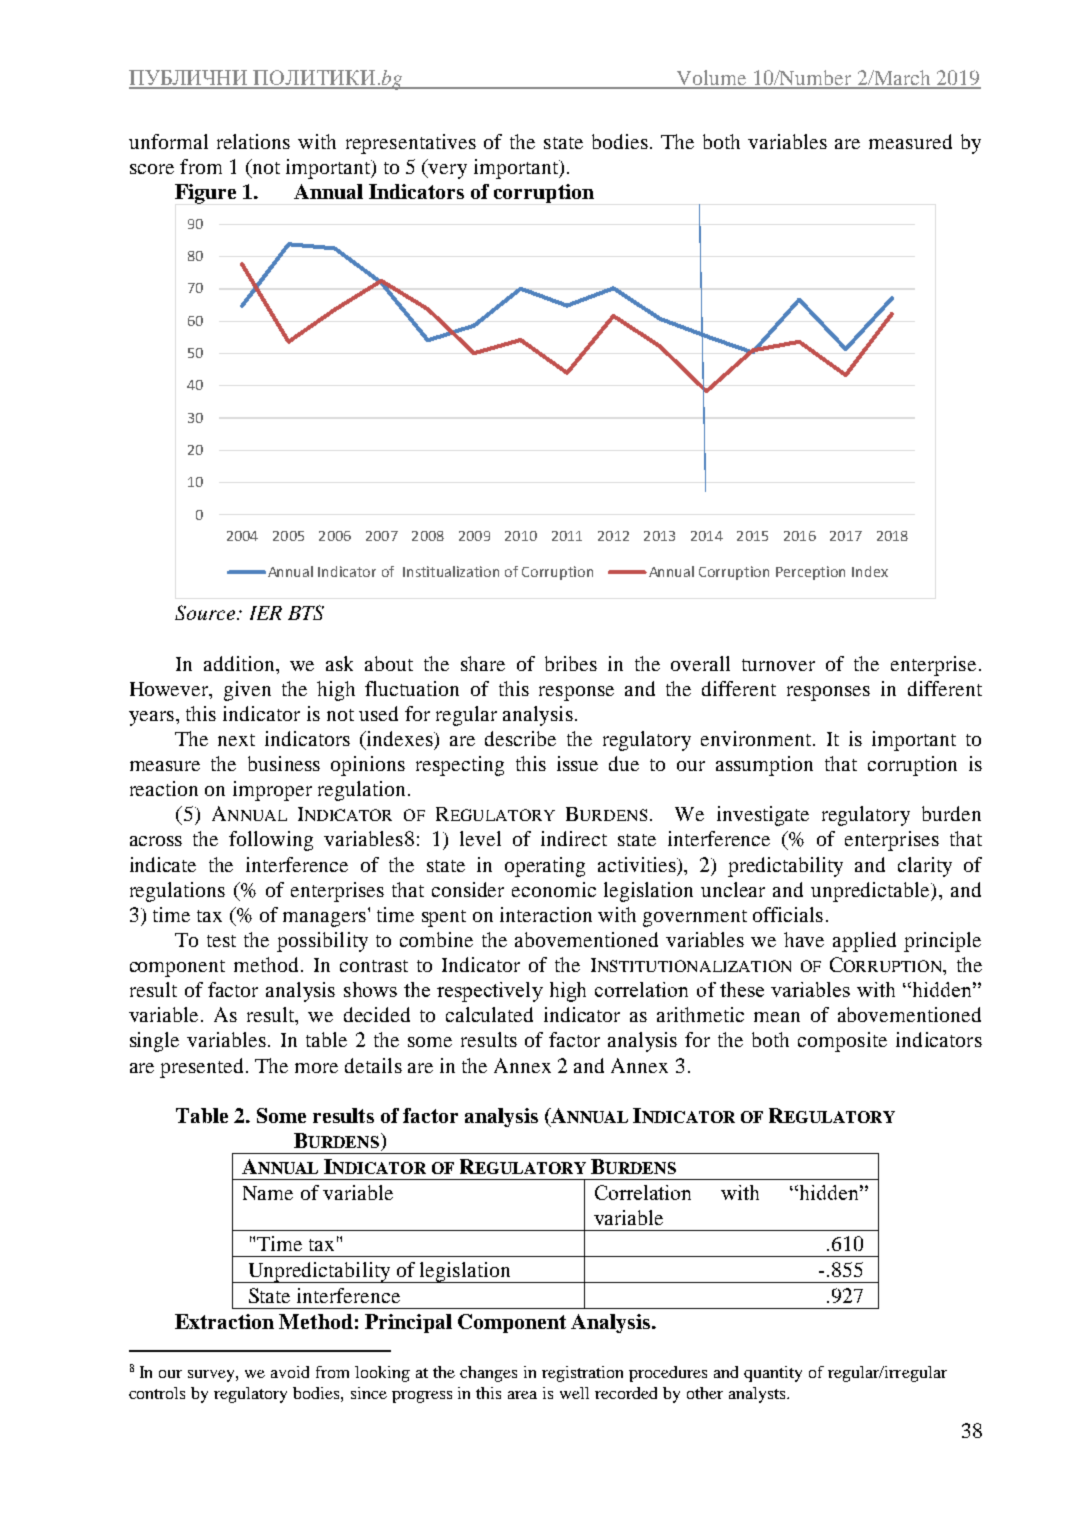 The image size is (1083, 1532). I want to click on representatives, so click(411, 144).
